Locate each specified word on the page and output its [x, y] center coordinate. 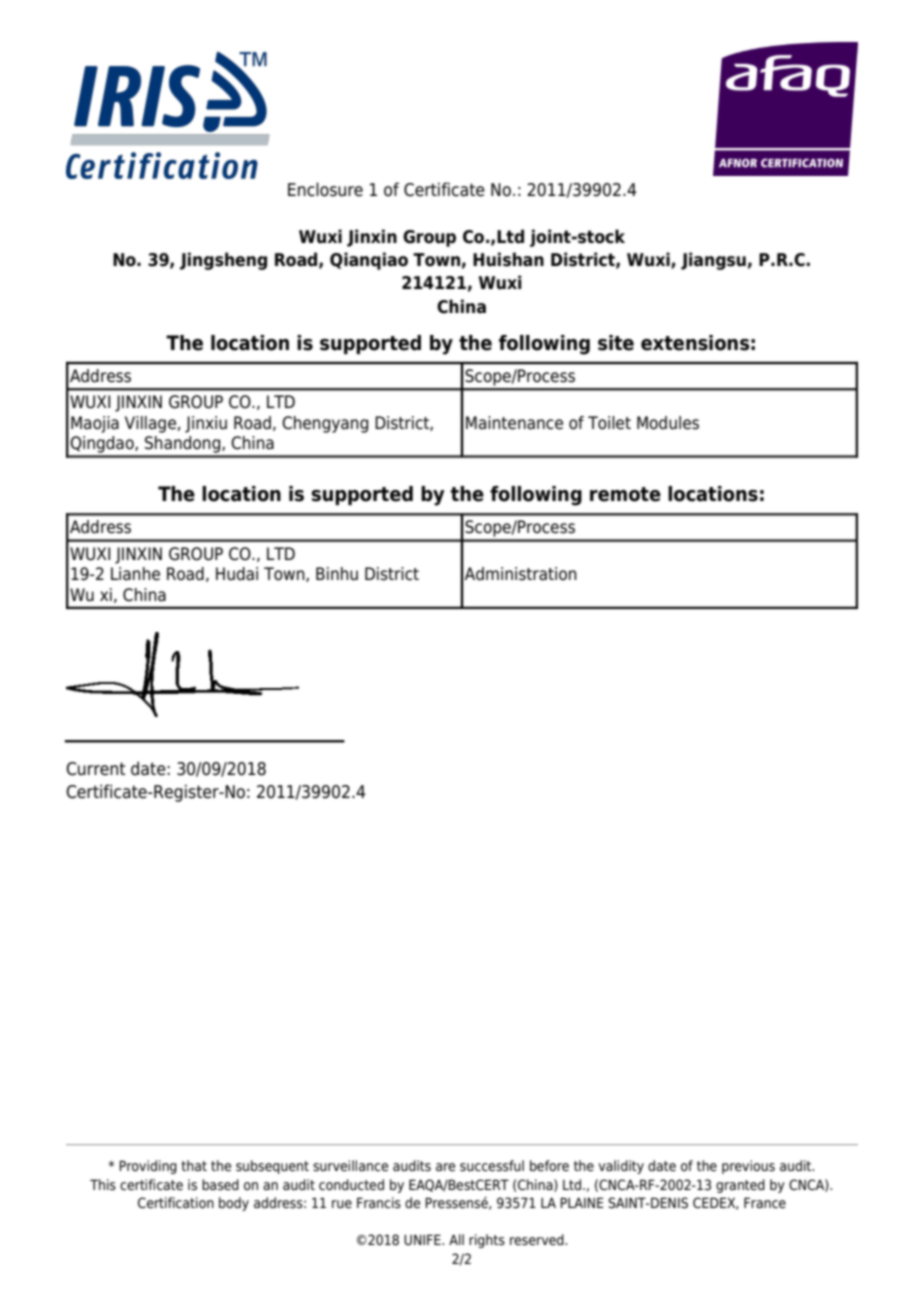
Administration [521, 574]
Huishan [508, 259]
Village [150, 424]
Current [96, 769]
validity [621, 1167]
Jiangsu [713, 261]
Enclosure [325, 189]
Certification [176, 1203]
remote [625, 494]
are [445, 1167]
